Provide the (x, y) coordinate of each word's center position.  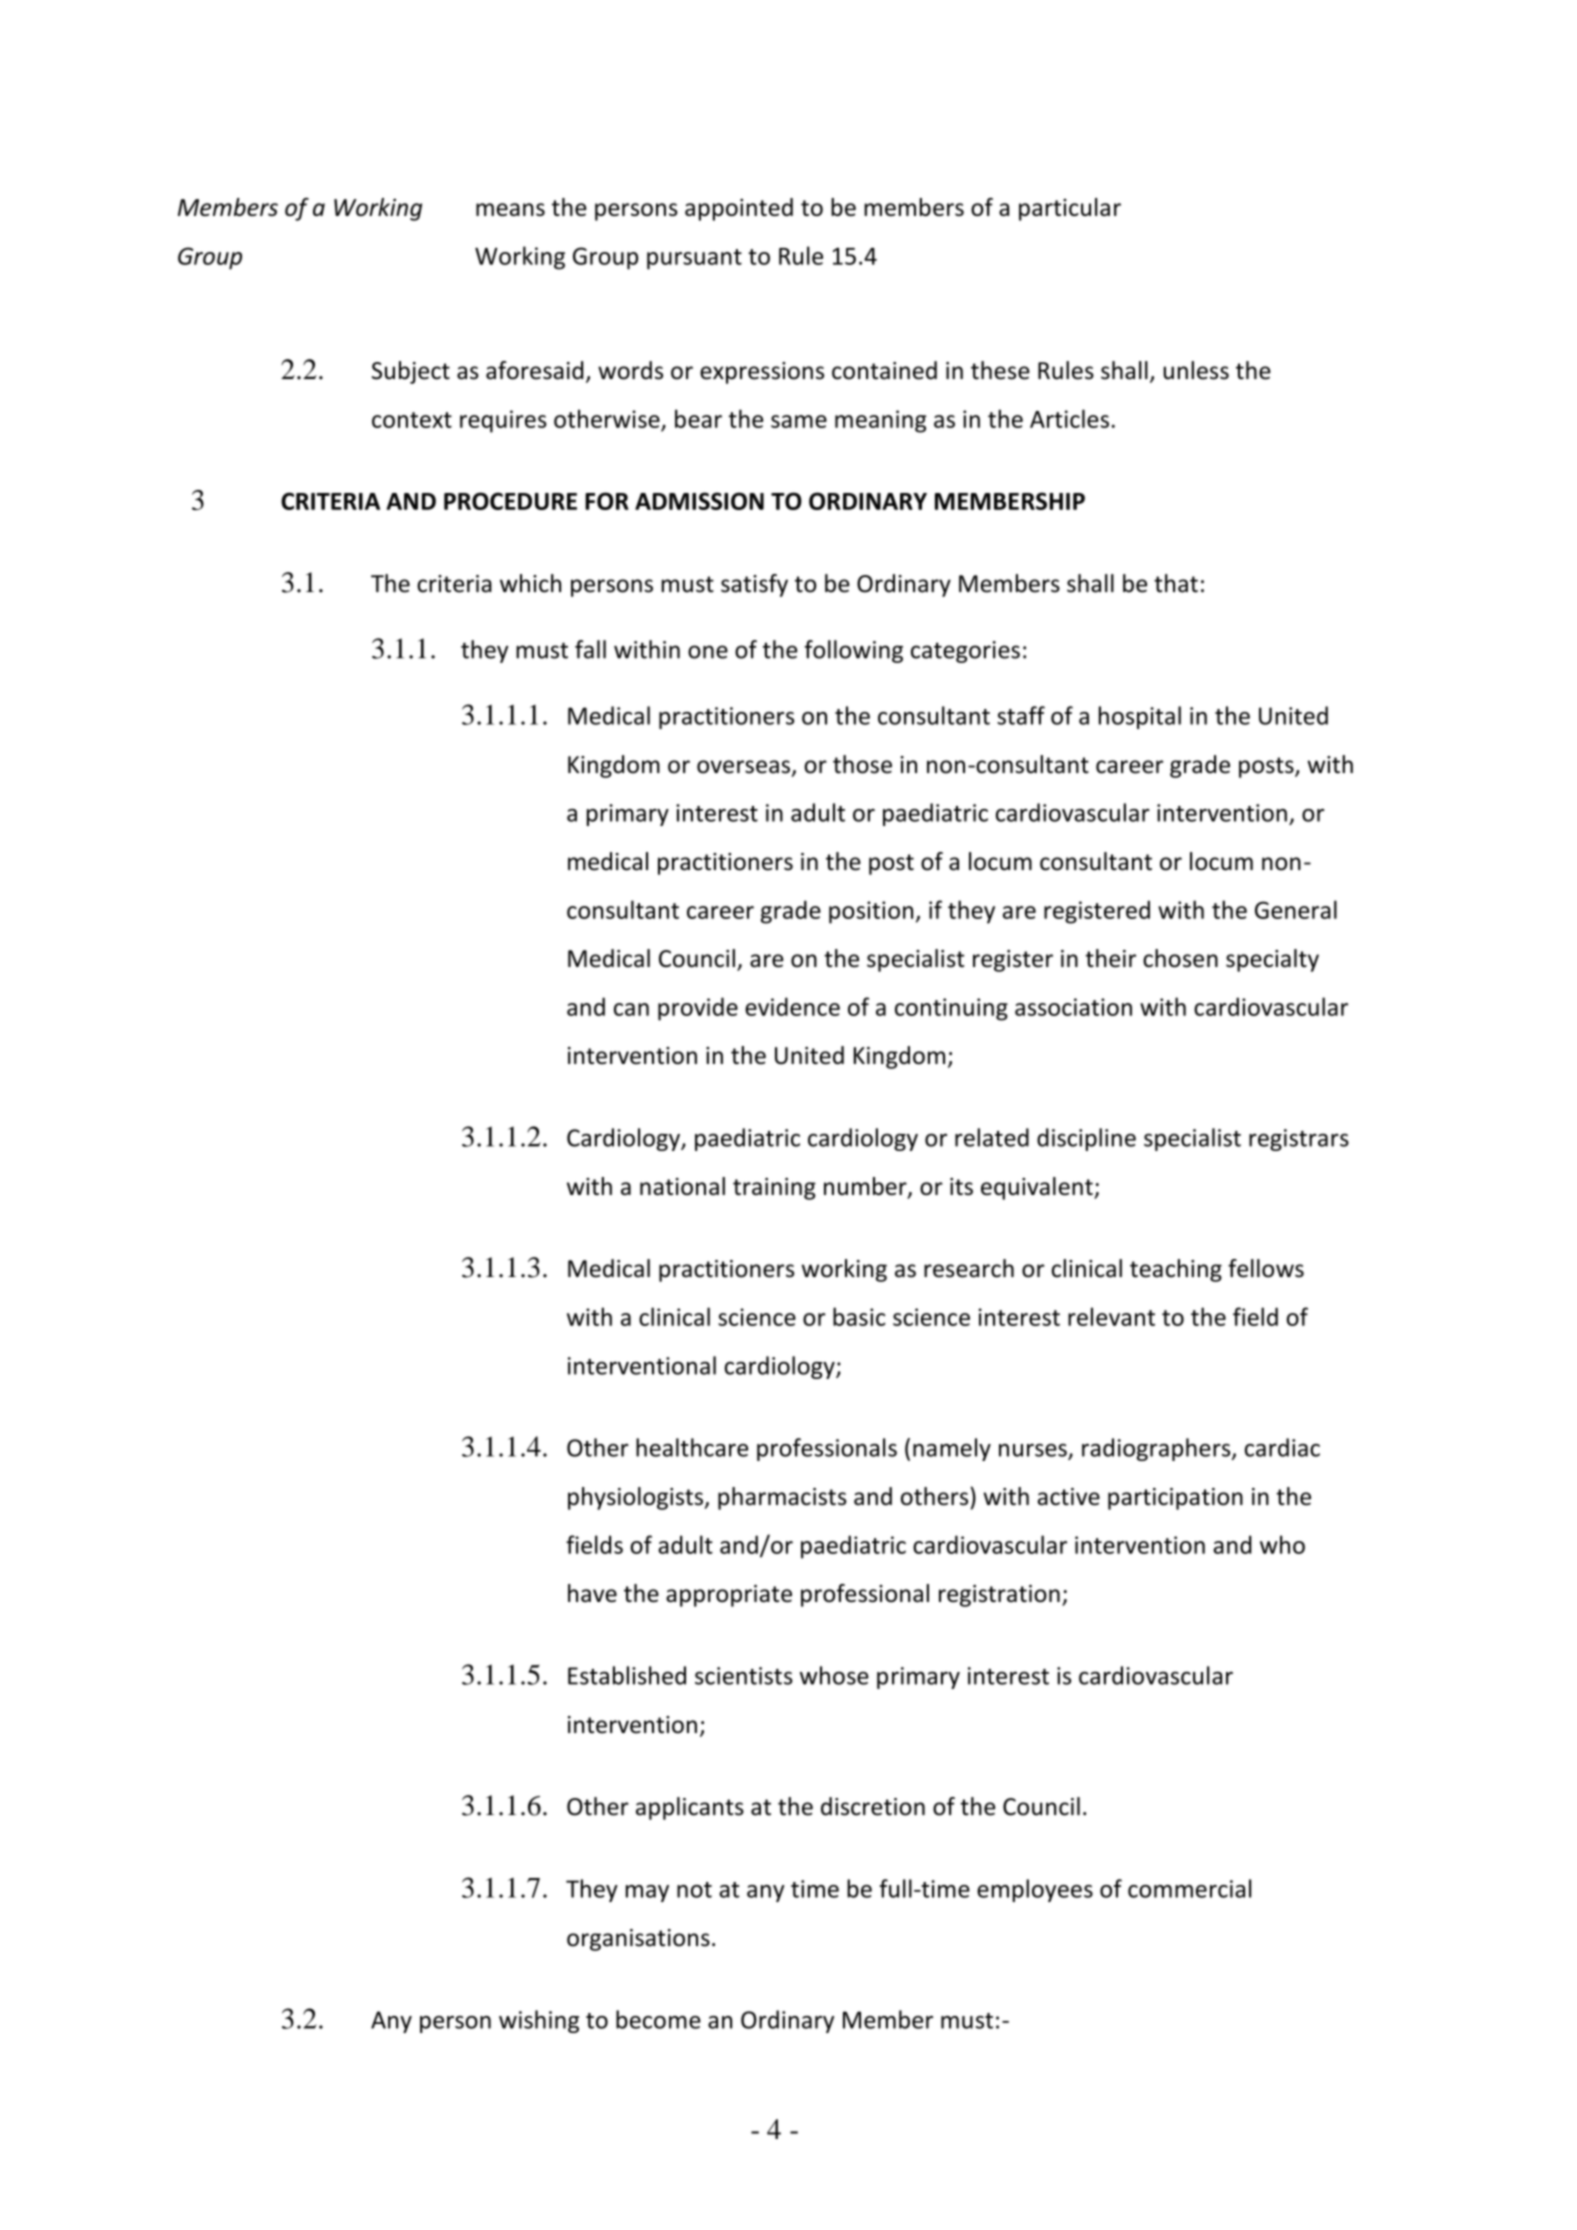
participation (1175, 1499)
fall (590, 649)
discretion (873, 1806)
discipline (1086, 1139)
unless (1196, 370)
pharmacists (782, 1498)
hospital (1140, 717)
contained (884, 370)
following (854, 651)
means (510, 209)
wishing (539, 2021)
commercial (1189, 1888)
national (682, 1186)
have (592, 1593)
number (866, 1187)
